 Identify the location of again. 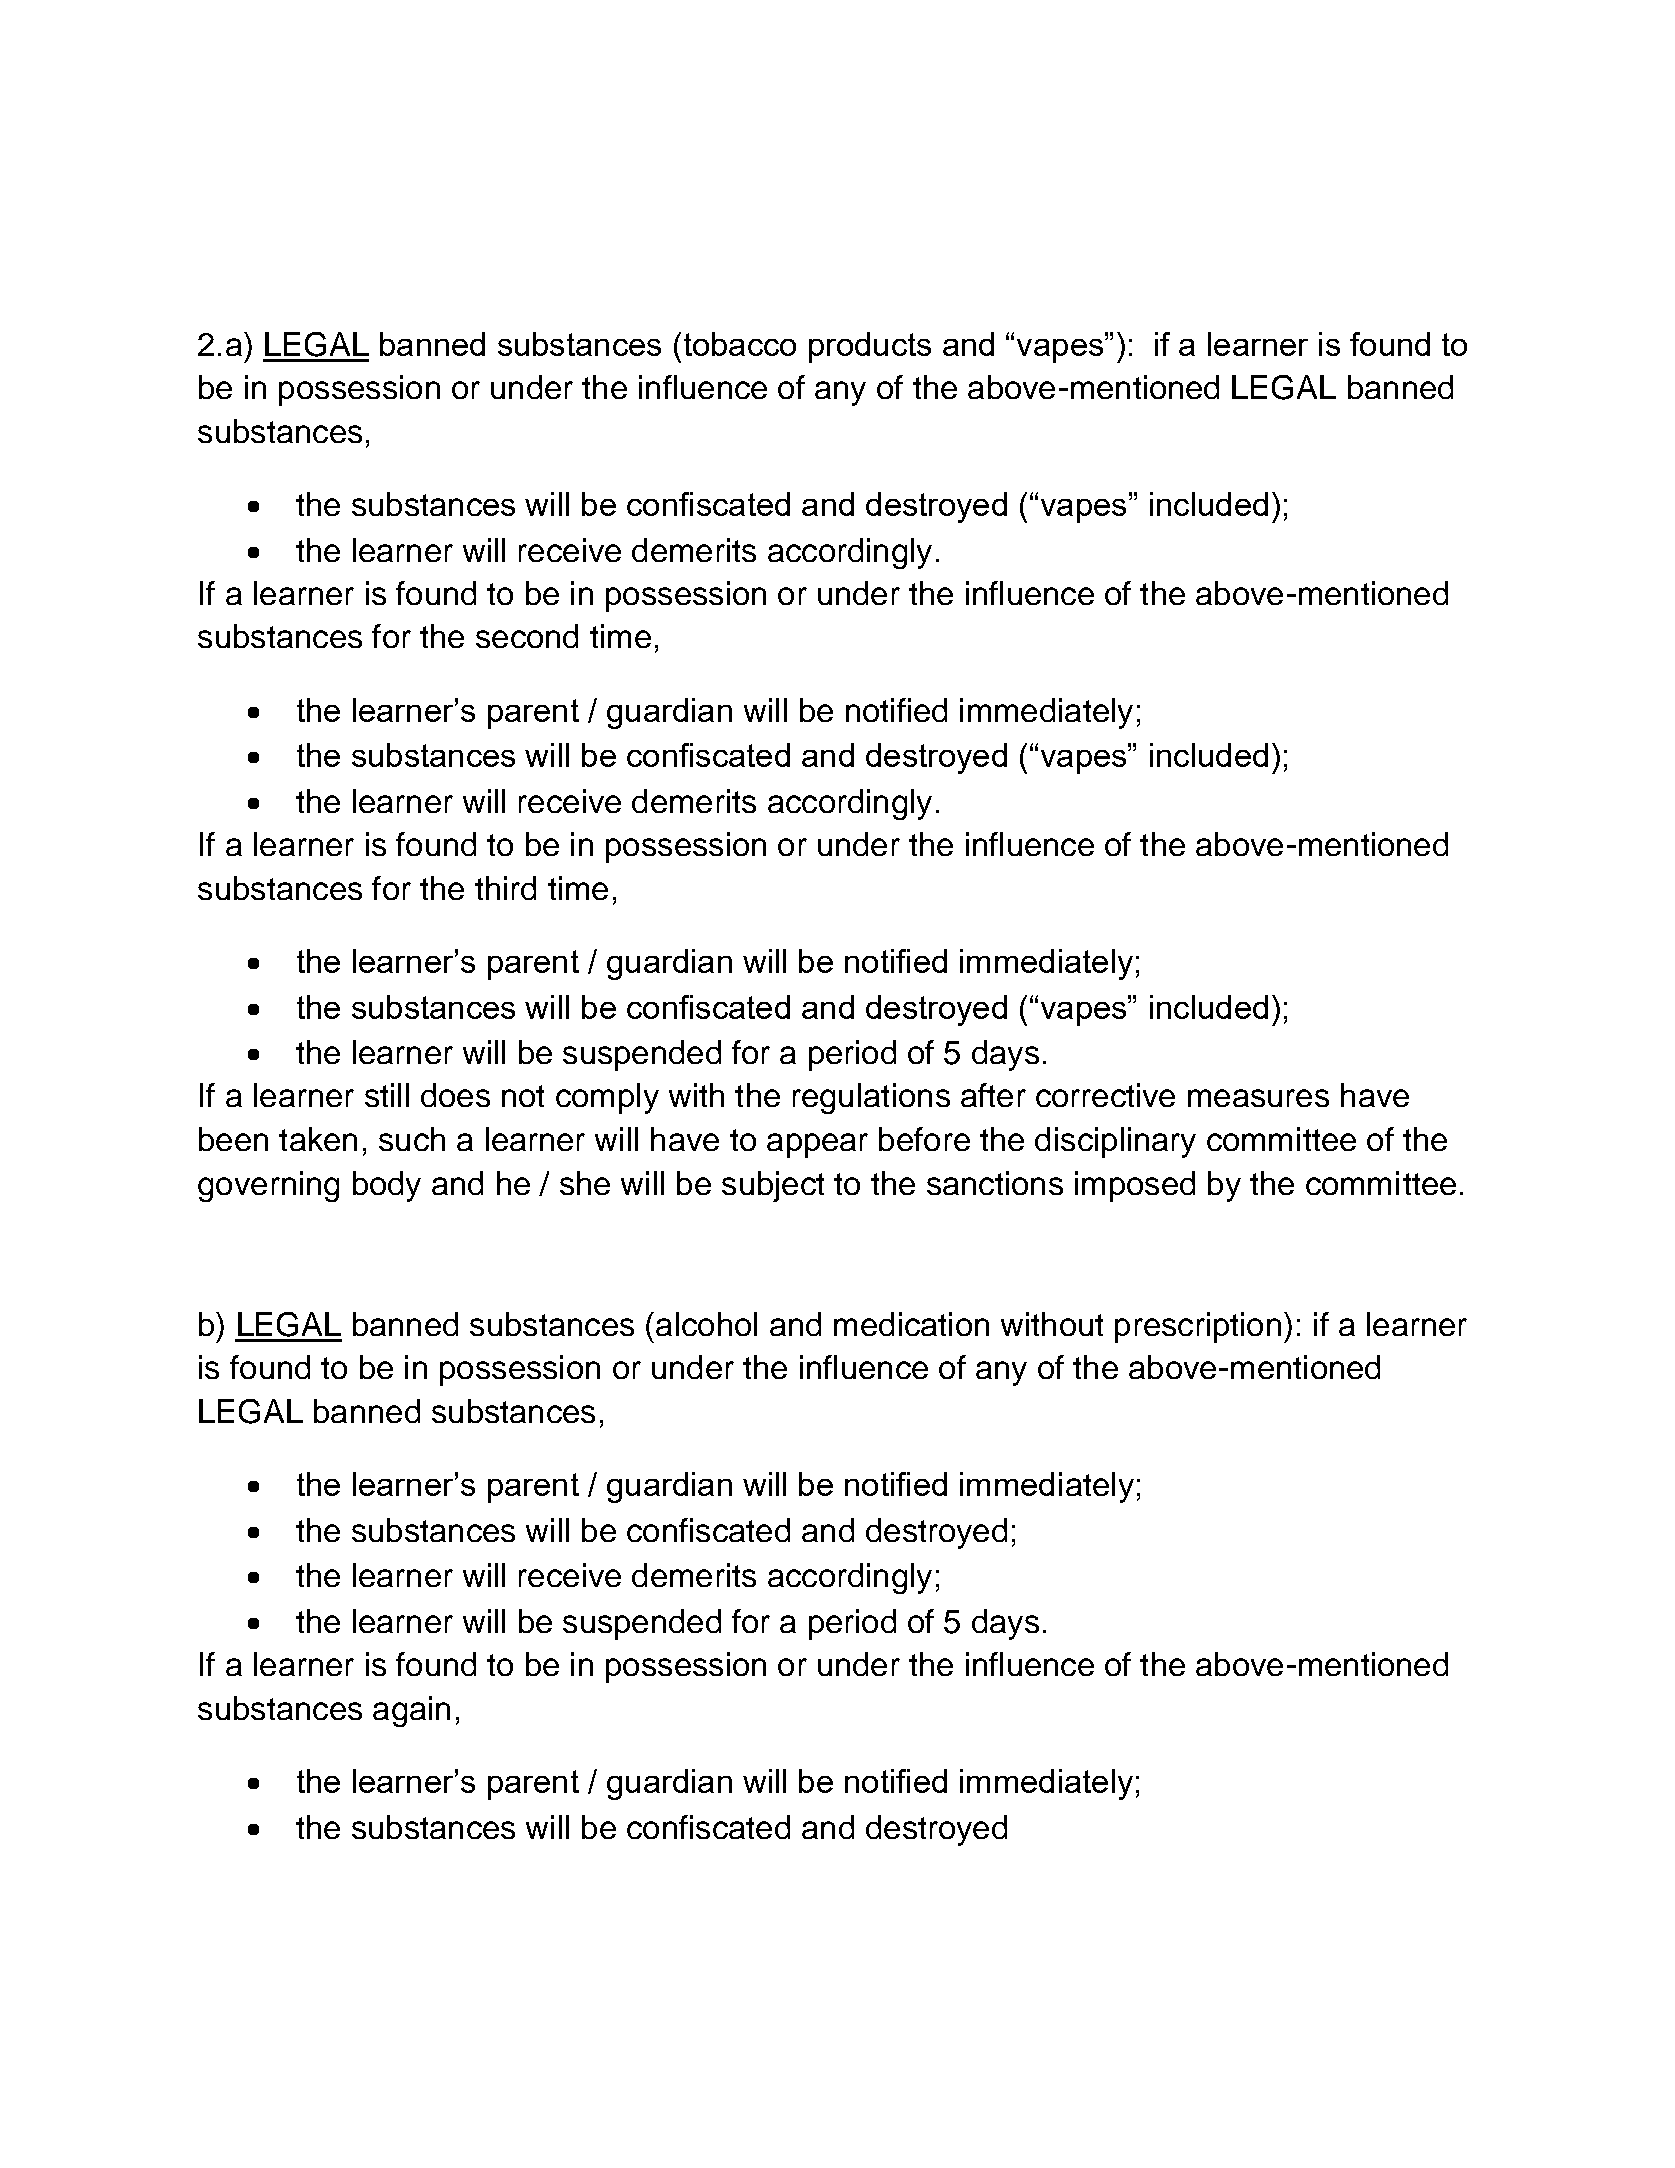
(411, 1711).
